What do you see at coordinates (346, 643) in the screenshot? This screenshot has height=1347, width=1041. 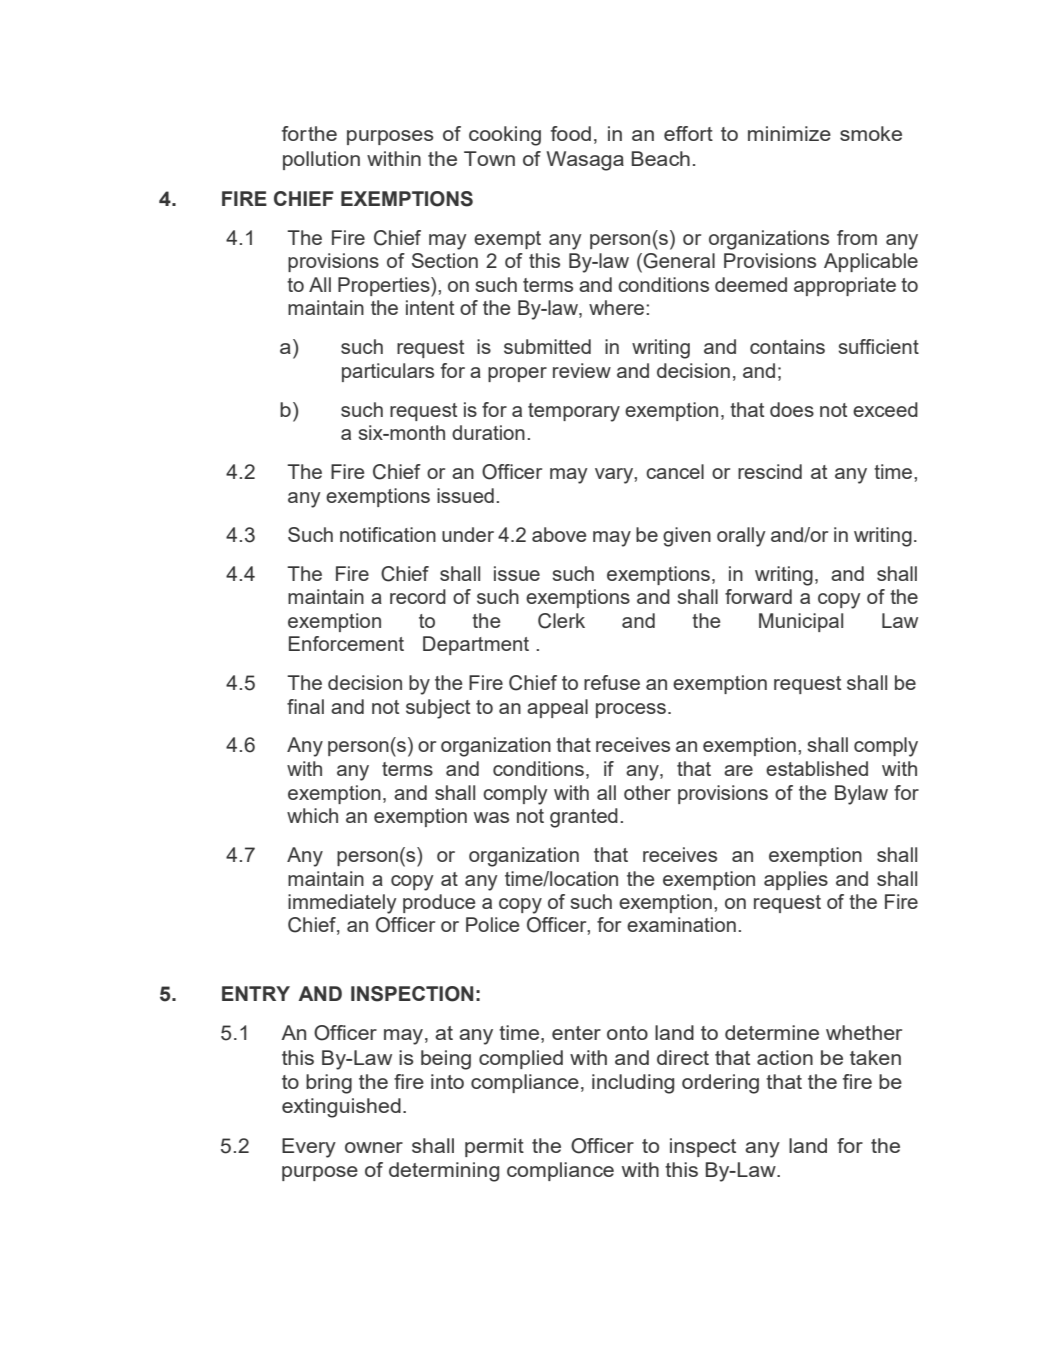 I see `Enforcement` at bounding box center [346, 643].
